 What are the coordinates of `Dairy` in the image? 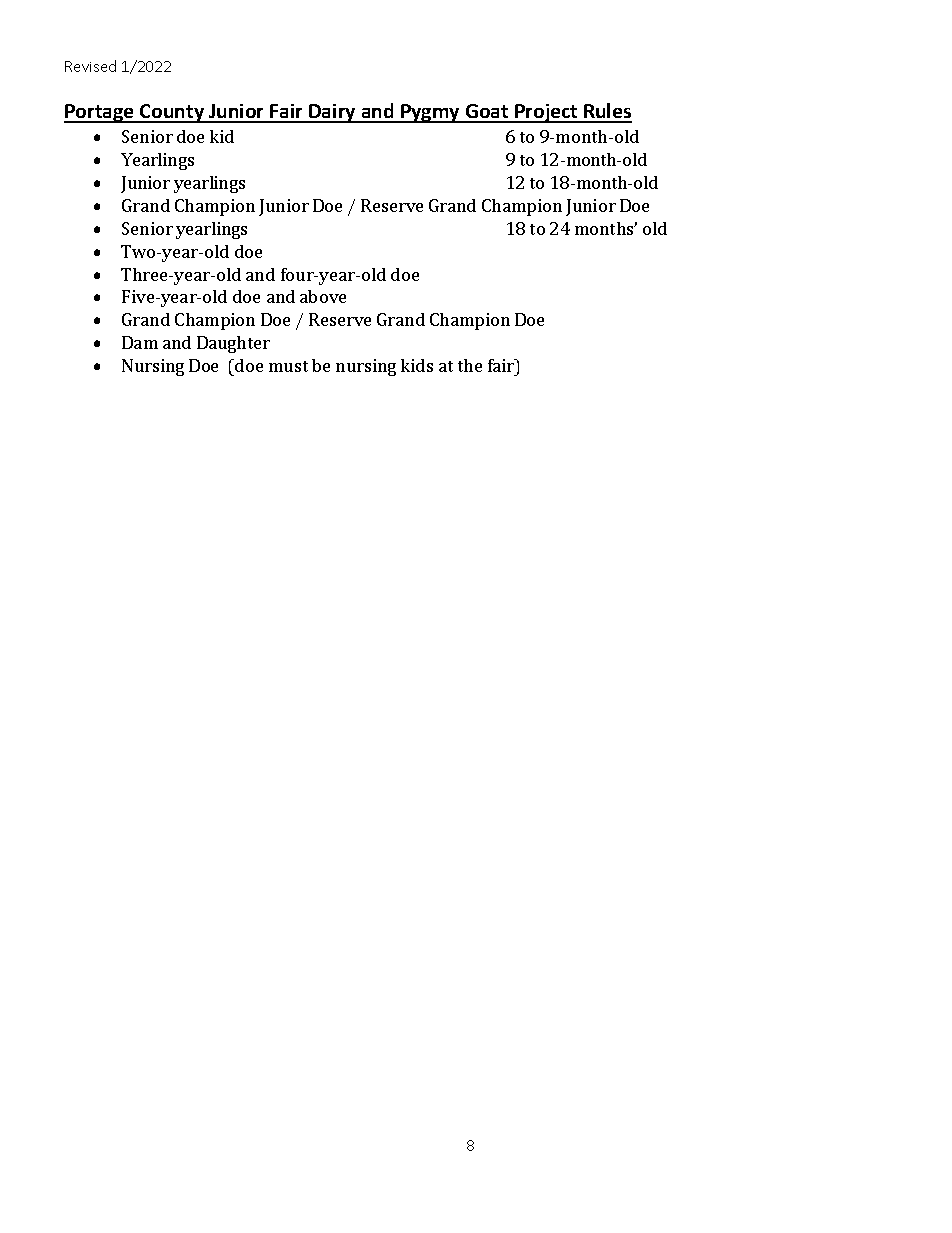 It's located at (333, 113).
